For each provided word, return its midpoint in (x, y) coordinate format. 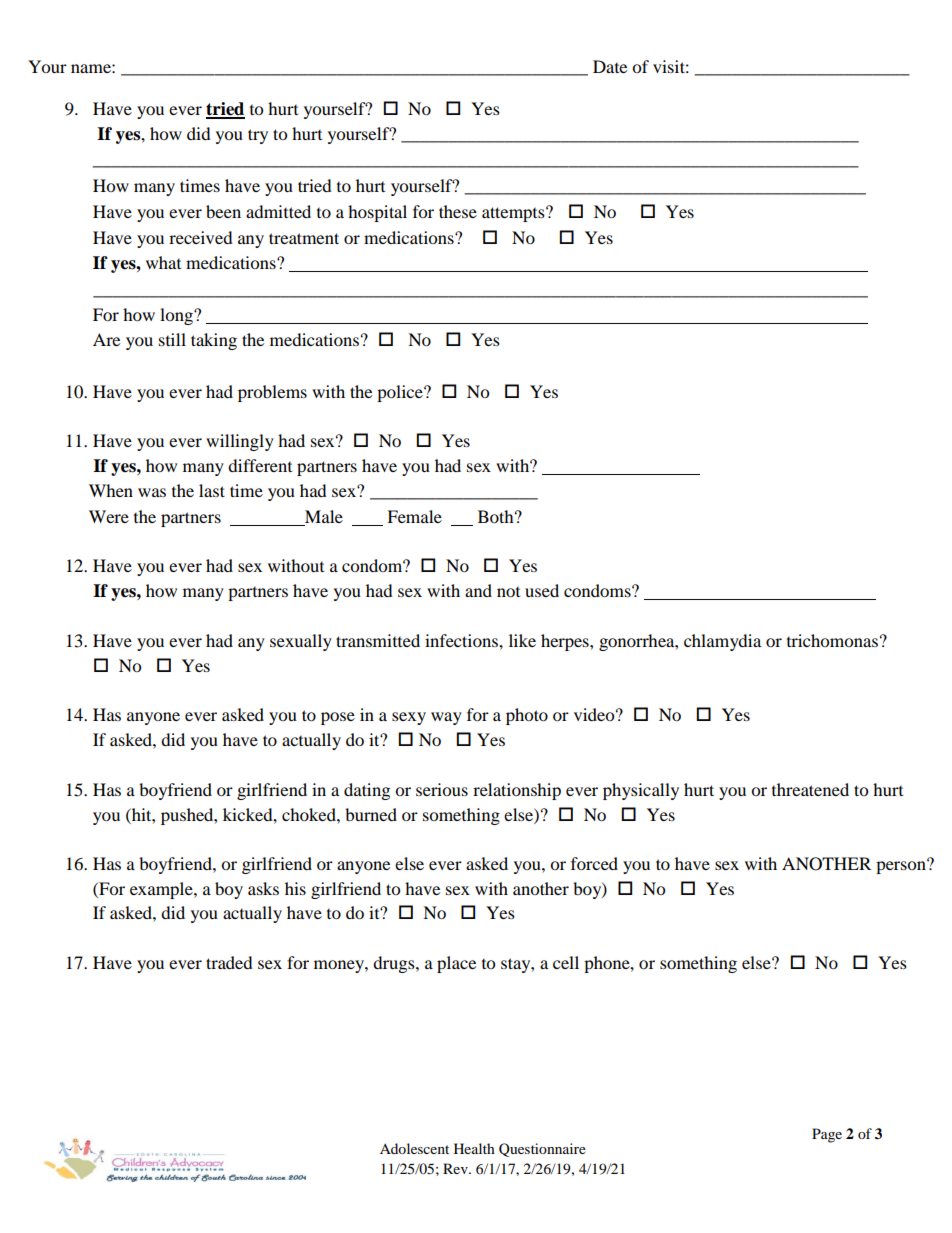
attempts (514, 214)
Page (827, 1135)
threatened (810, 789)
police (401, 393)
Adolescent (414, 1148)
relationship (517, 791)
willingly (240, 442)
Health (474, 1148)
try (258, 136)
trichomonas (832, 640)
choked (310, 814)
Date (610, 66)
